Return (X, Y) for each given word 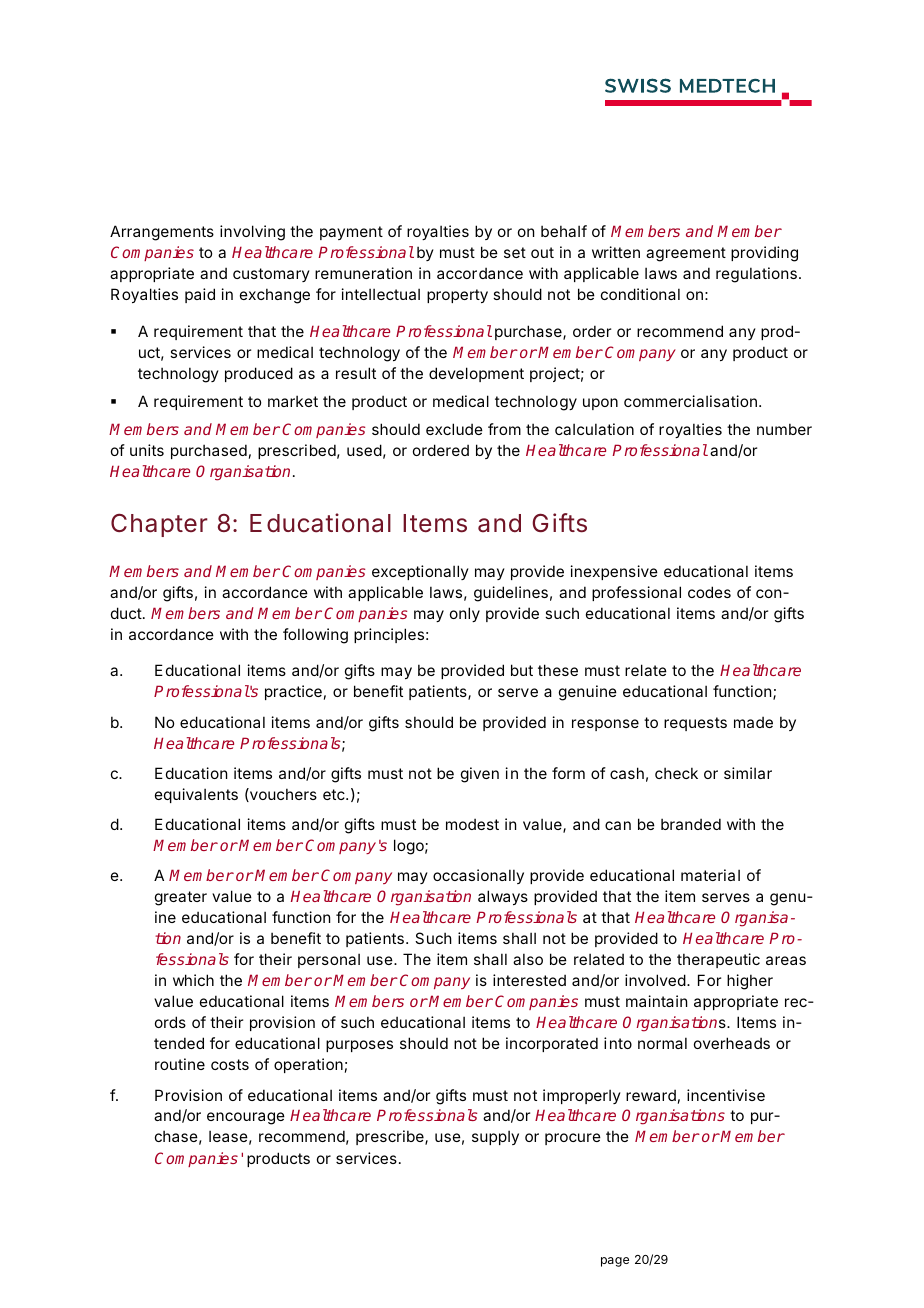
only (465, 614)
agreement (686, 254)
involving (252, 233)
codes (709, 592)
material (710, 875)
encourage (246, 1118)
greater (181, 898)
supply (495, 1137)
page (615, 1262)
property (457, 296)
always (503, 897)
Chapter (159, 525)
